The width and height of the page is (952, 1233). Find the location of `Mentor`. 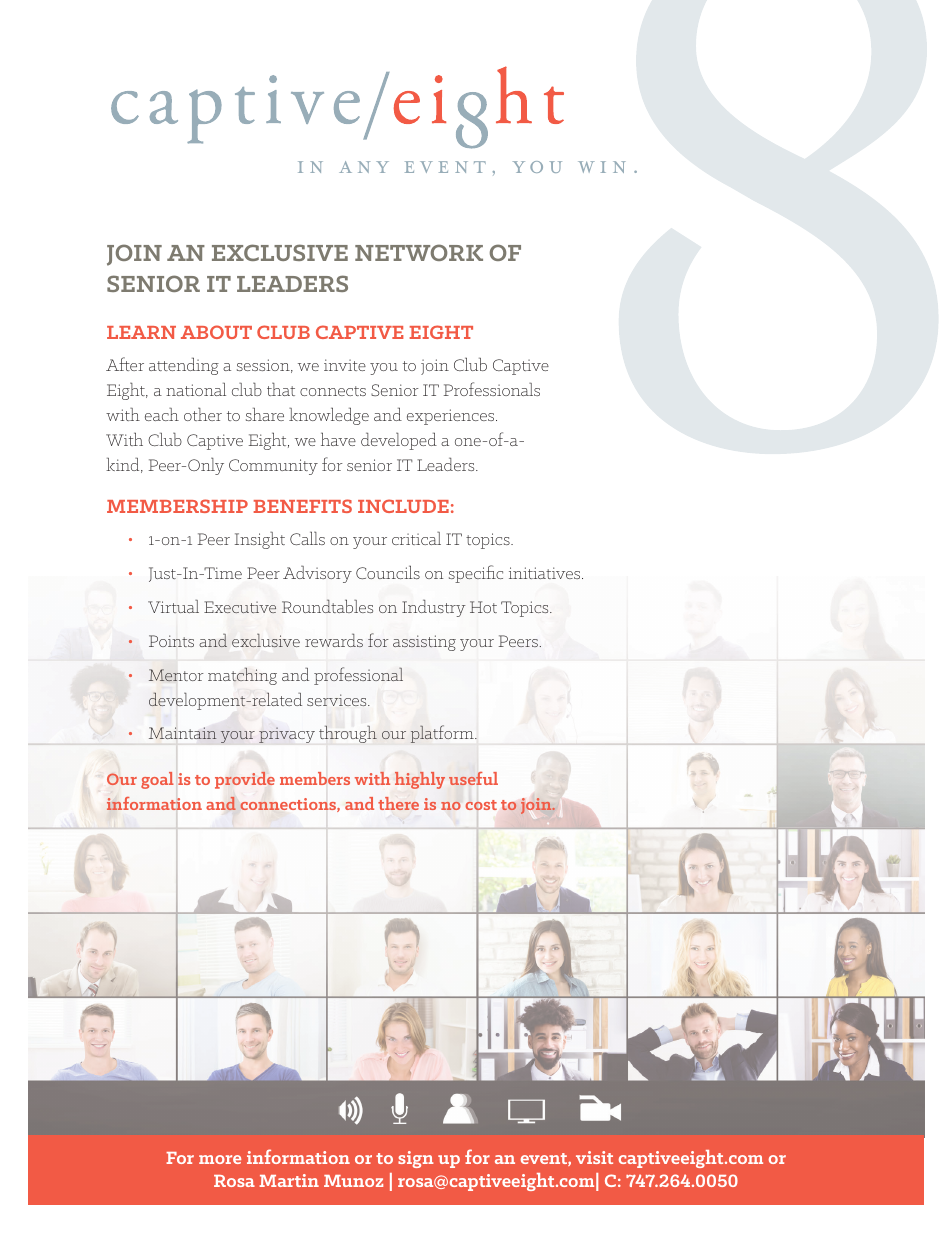

Mentor is located at coordinates (176, 675).
